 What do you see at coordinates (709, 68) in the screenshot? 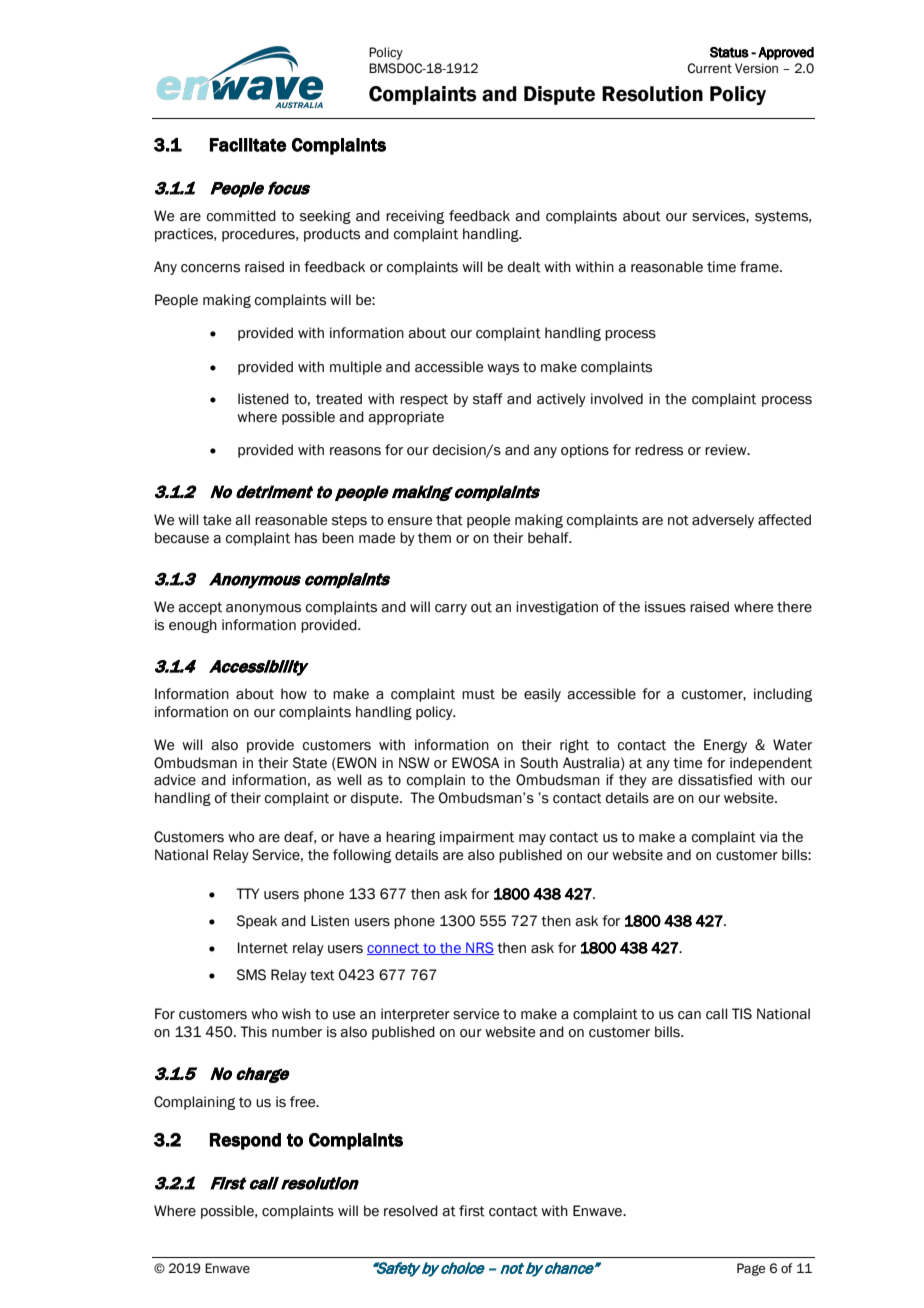
I see `Current` at bounding box center [709, 68].
